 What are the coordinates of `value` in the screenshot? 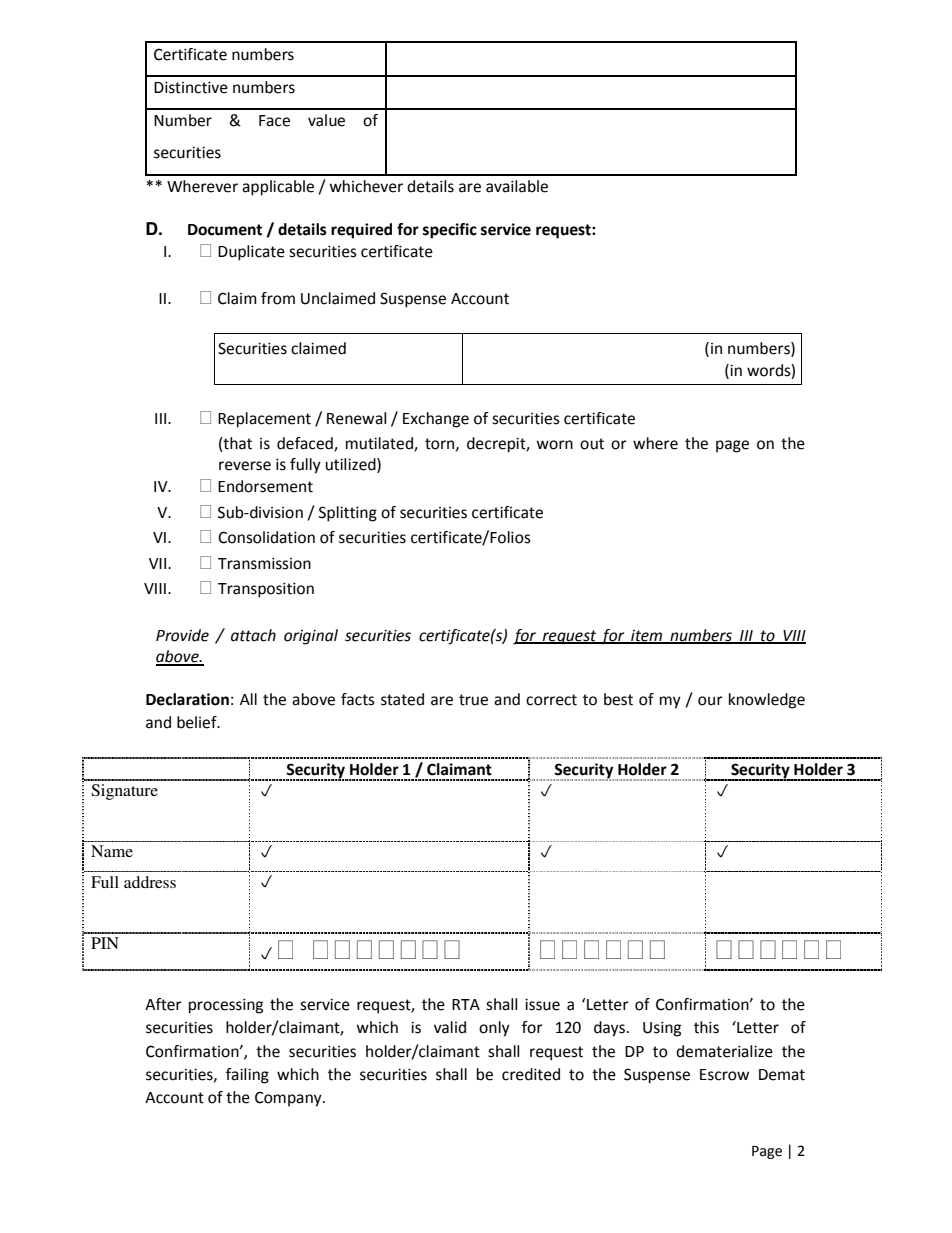 It's located at (326, 120).
